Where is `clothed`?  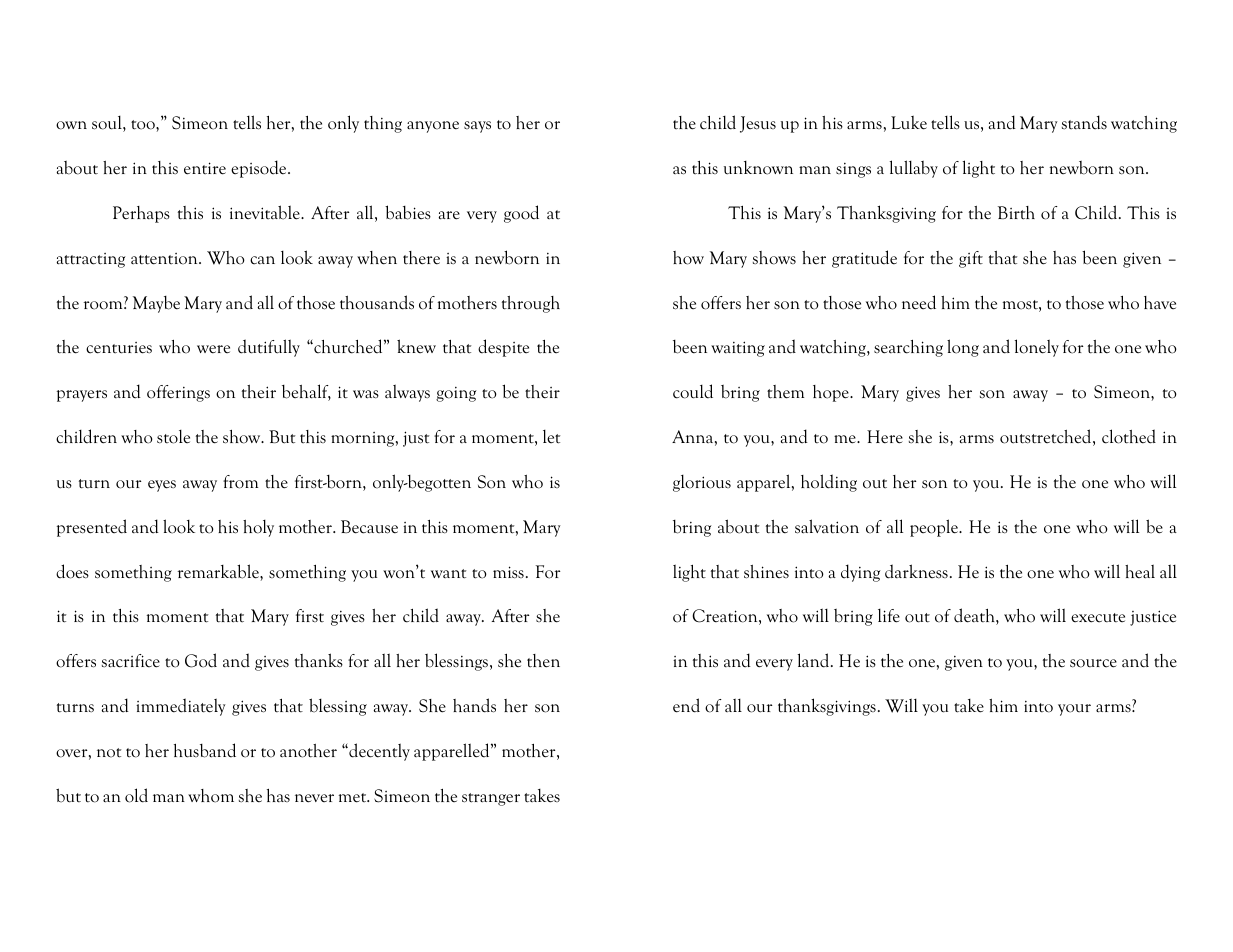 clothed is located at coordinates (1129, 436).
